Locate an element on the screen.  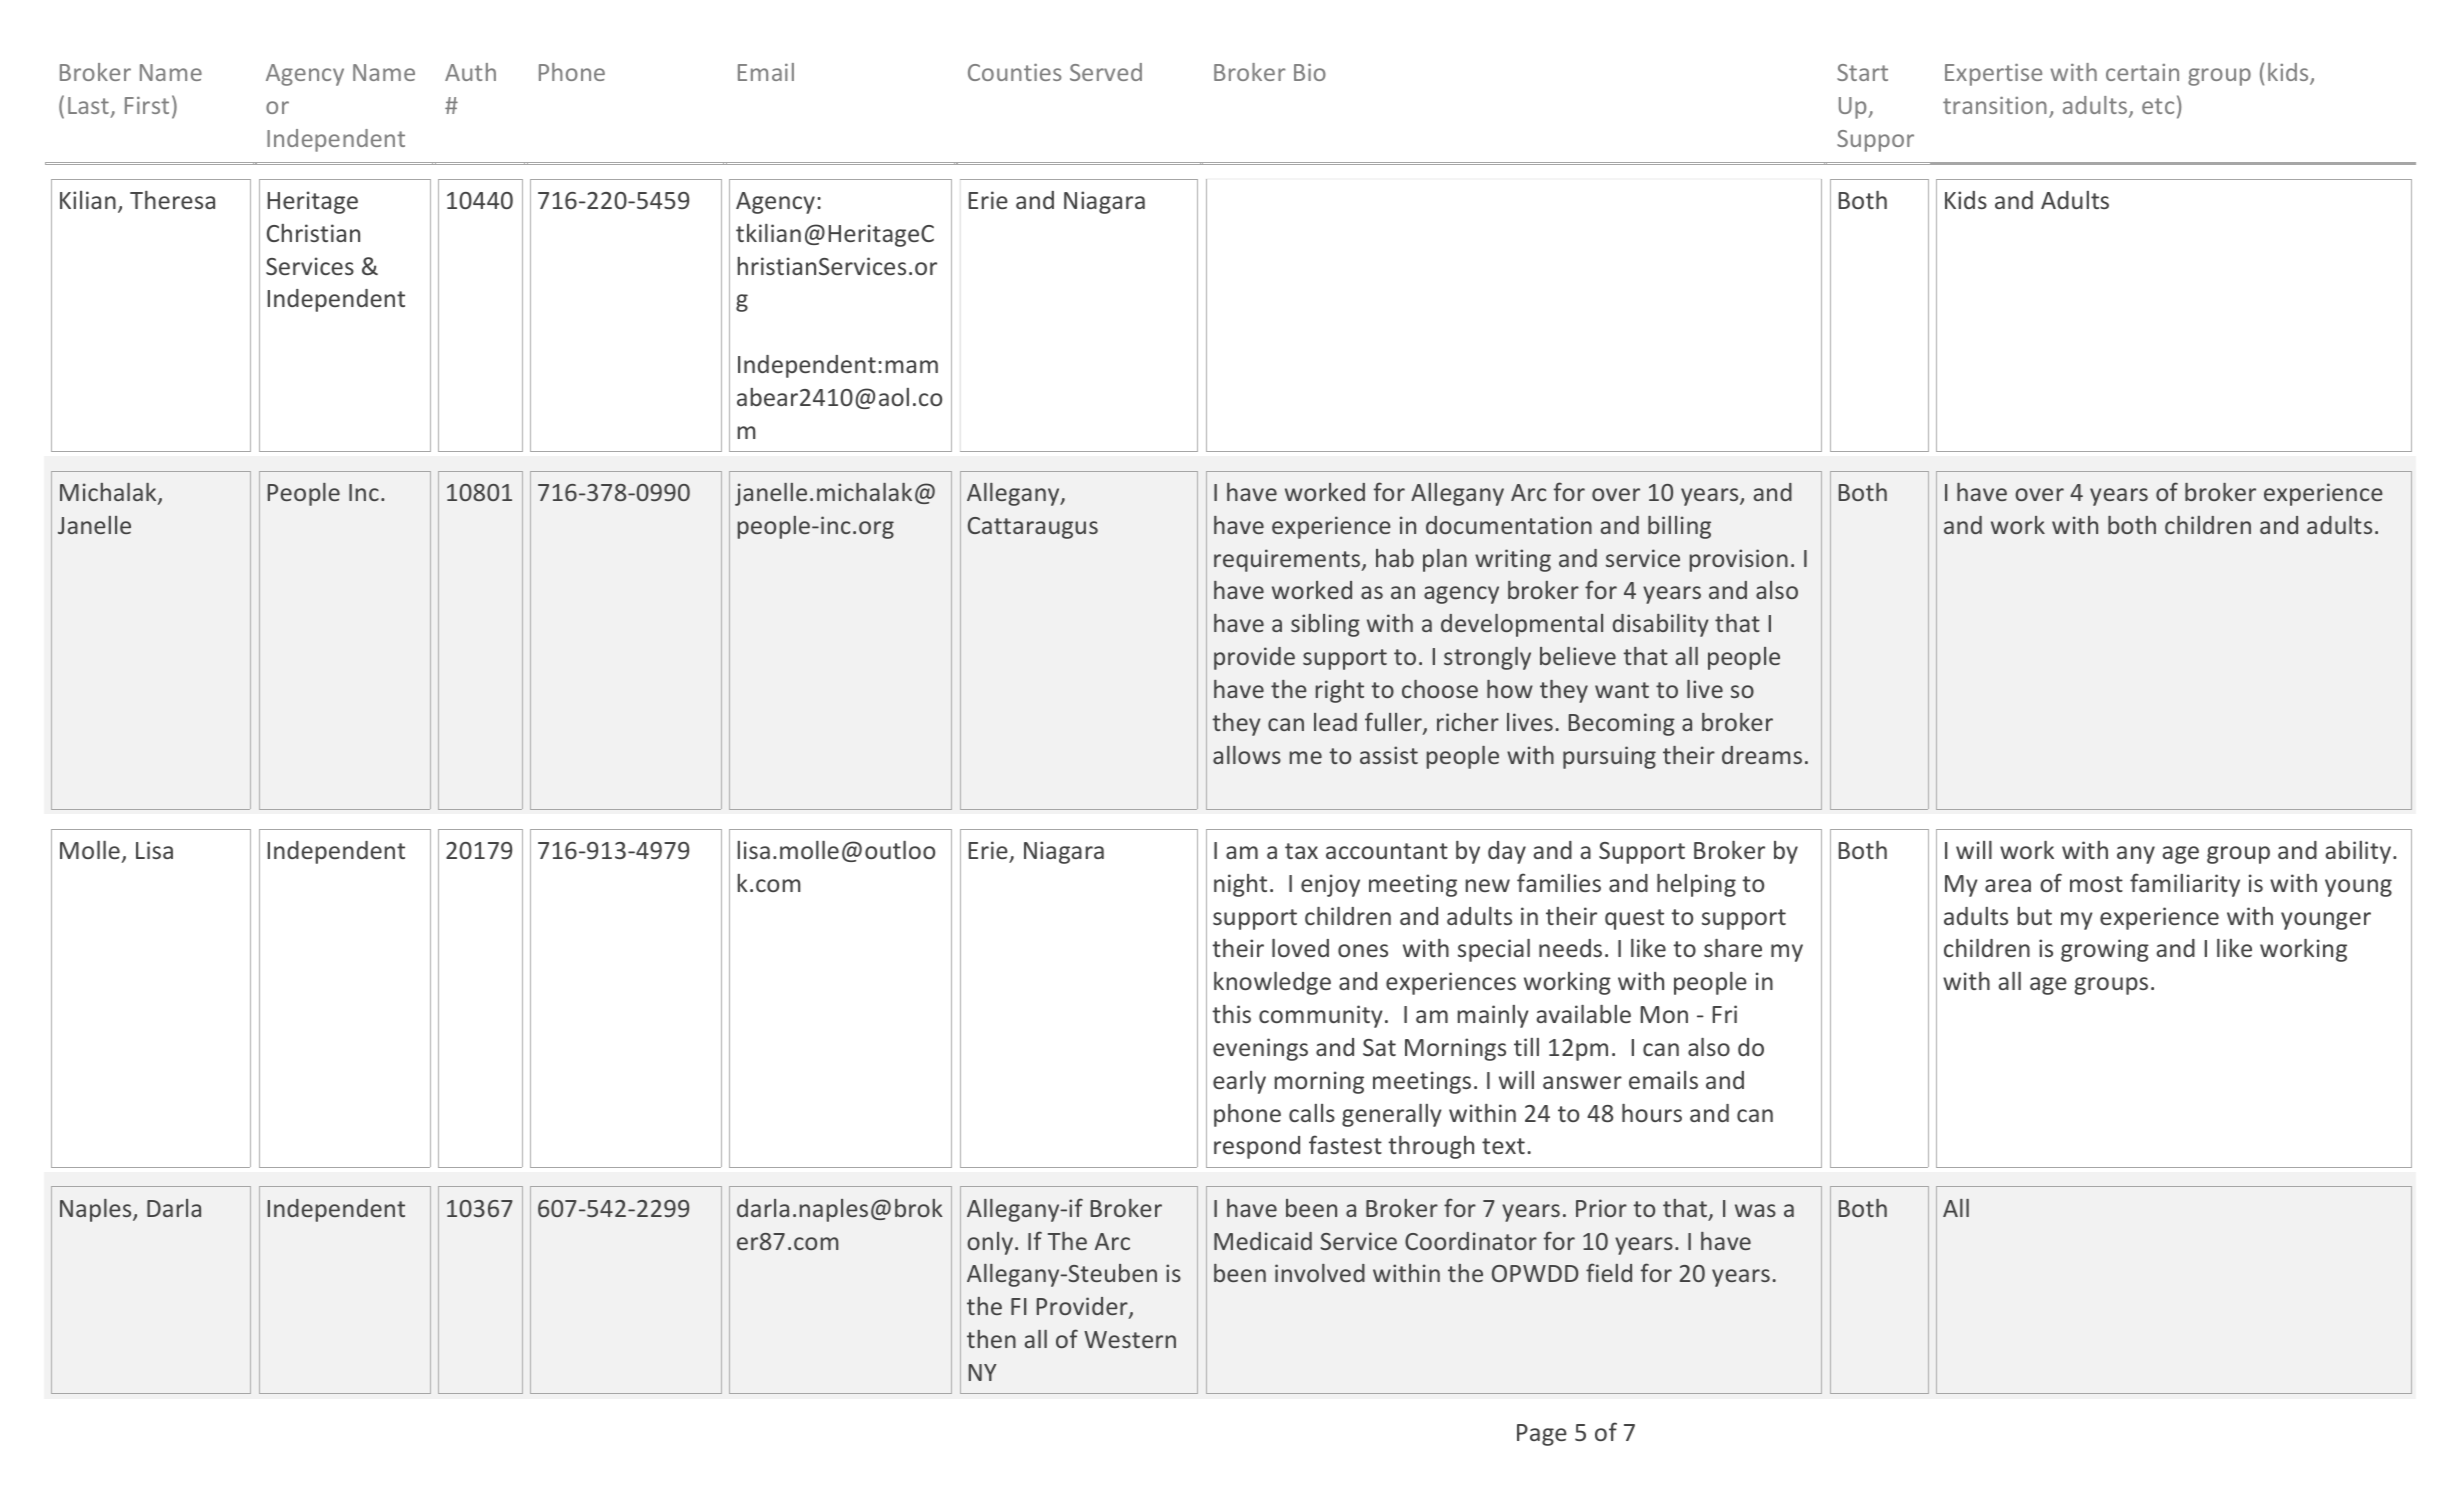
this is located at coordinates (1231, 1014).
